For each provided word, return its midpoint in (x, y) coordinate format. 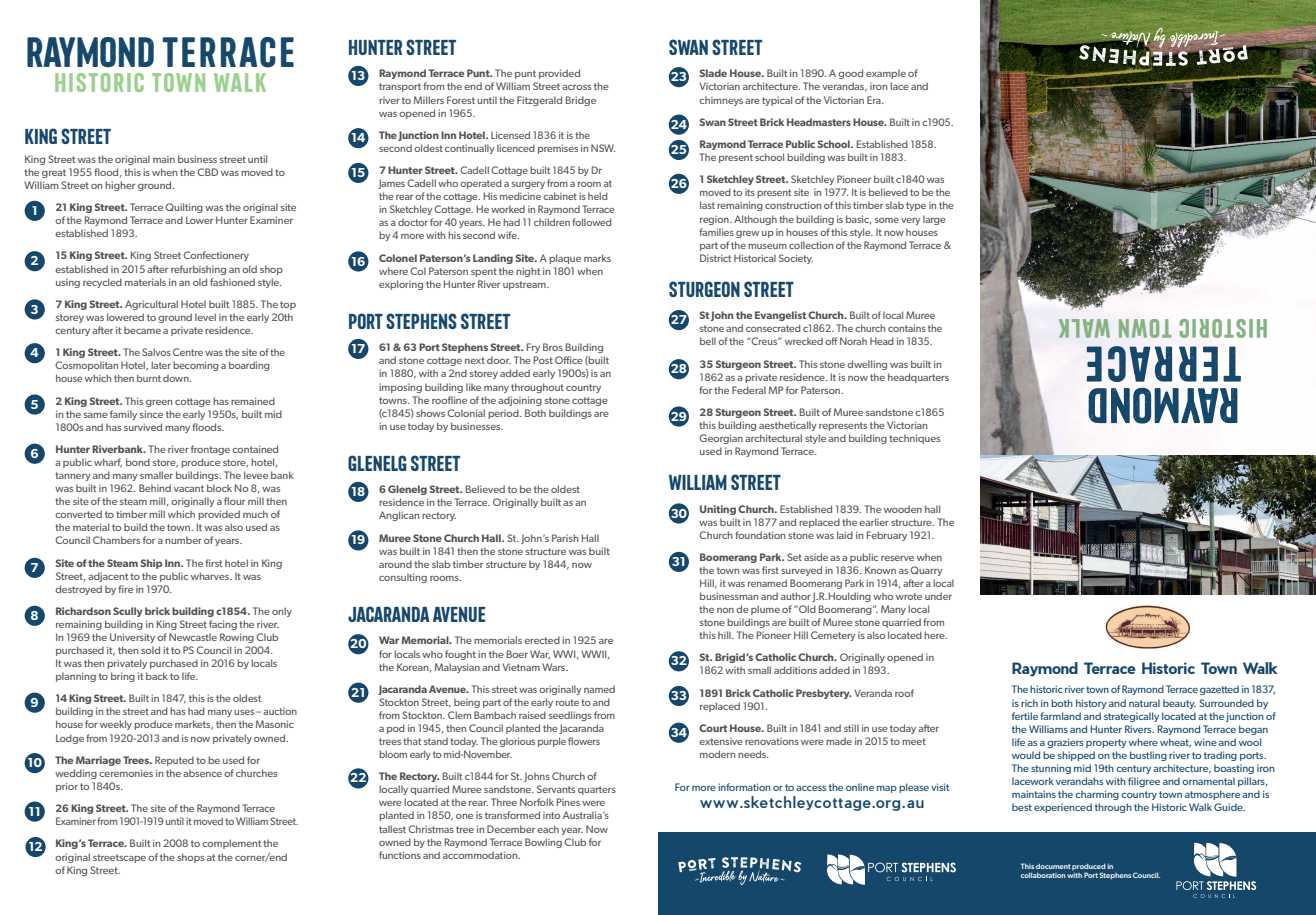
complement (231, 844)
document (1053, 866)
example (886, 74)
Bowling (543, 843)
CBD (207, 172)
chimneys (721, 101)
